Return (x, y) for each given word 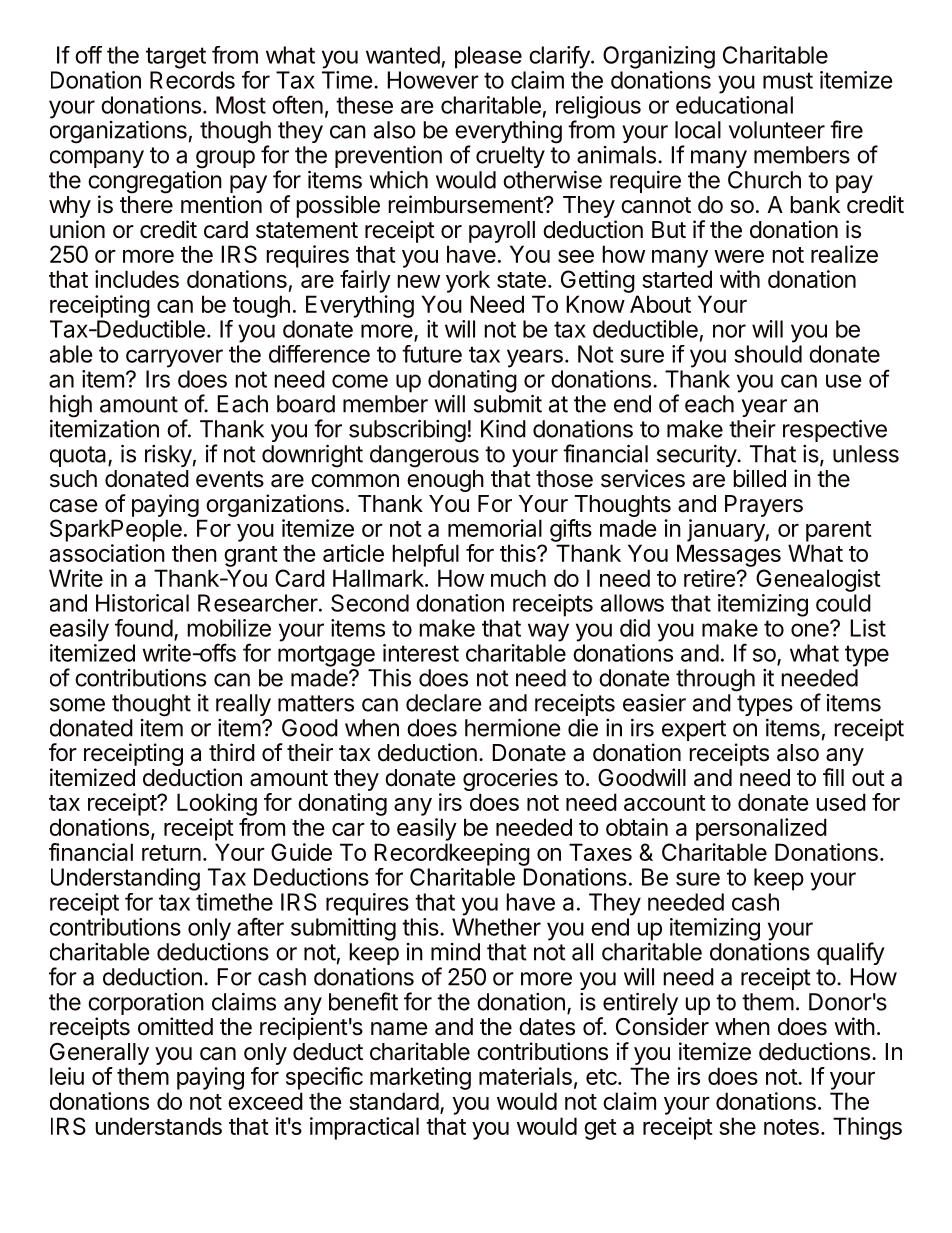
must (788, 80)
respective (835, 430)
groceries (510, 781)
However (433, 80)
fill (833, 777)
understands (158, 1126)
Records (192, 80)
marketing (420, 1078)
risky (168, 456)
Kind (503, 428)
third (232, 752)
